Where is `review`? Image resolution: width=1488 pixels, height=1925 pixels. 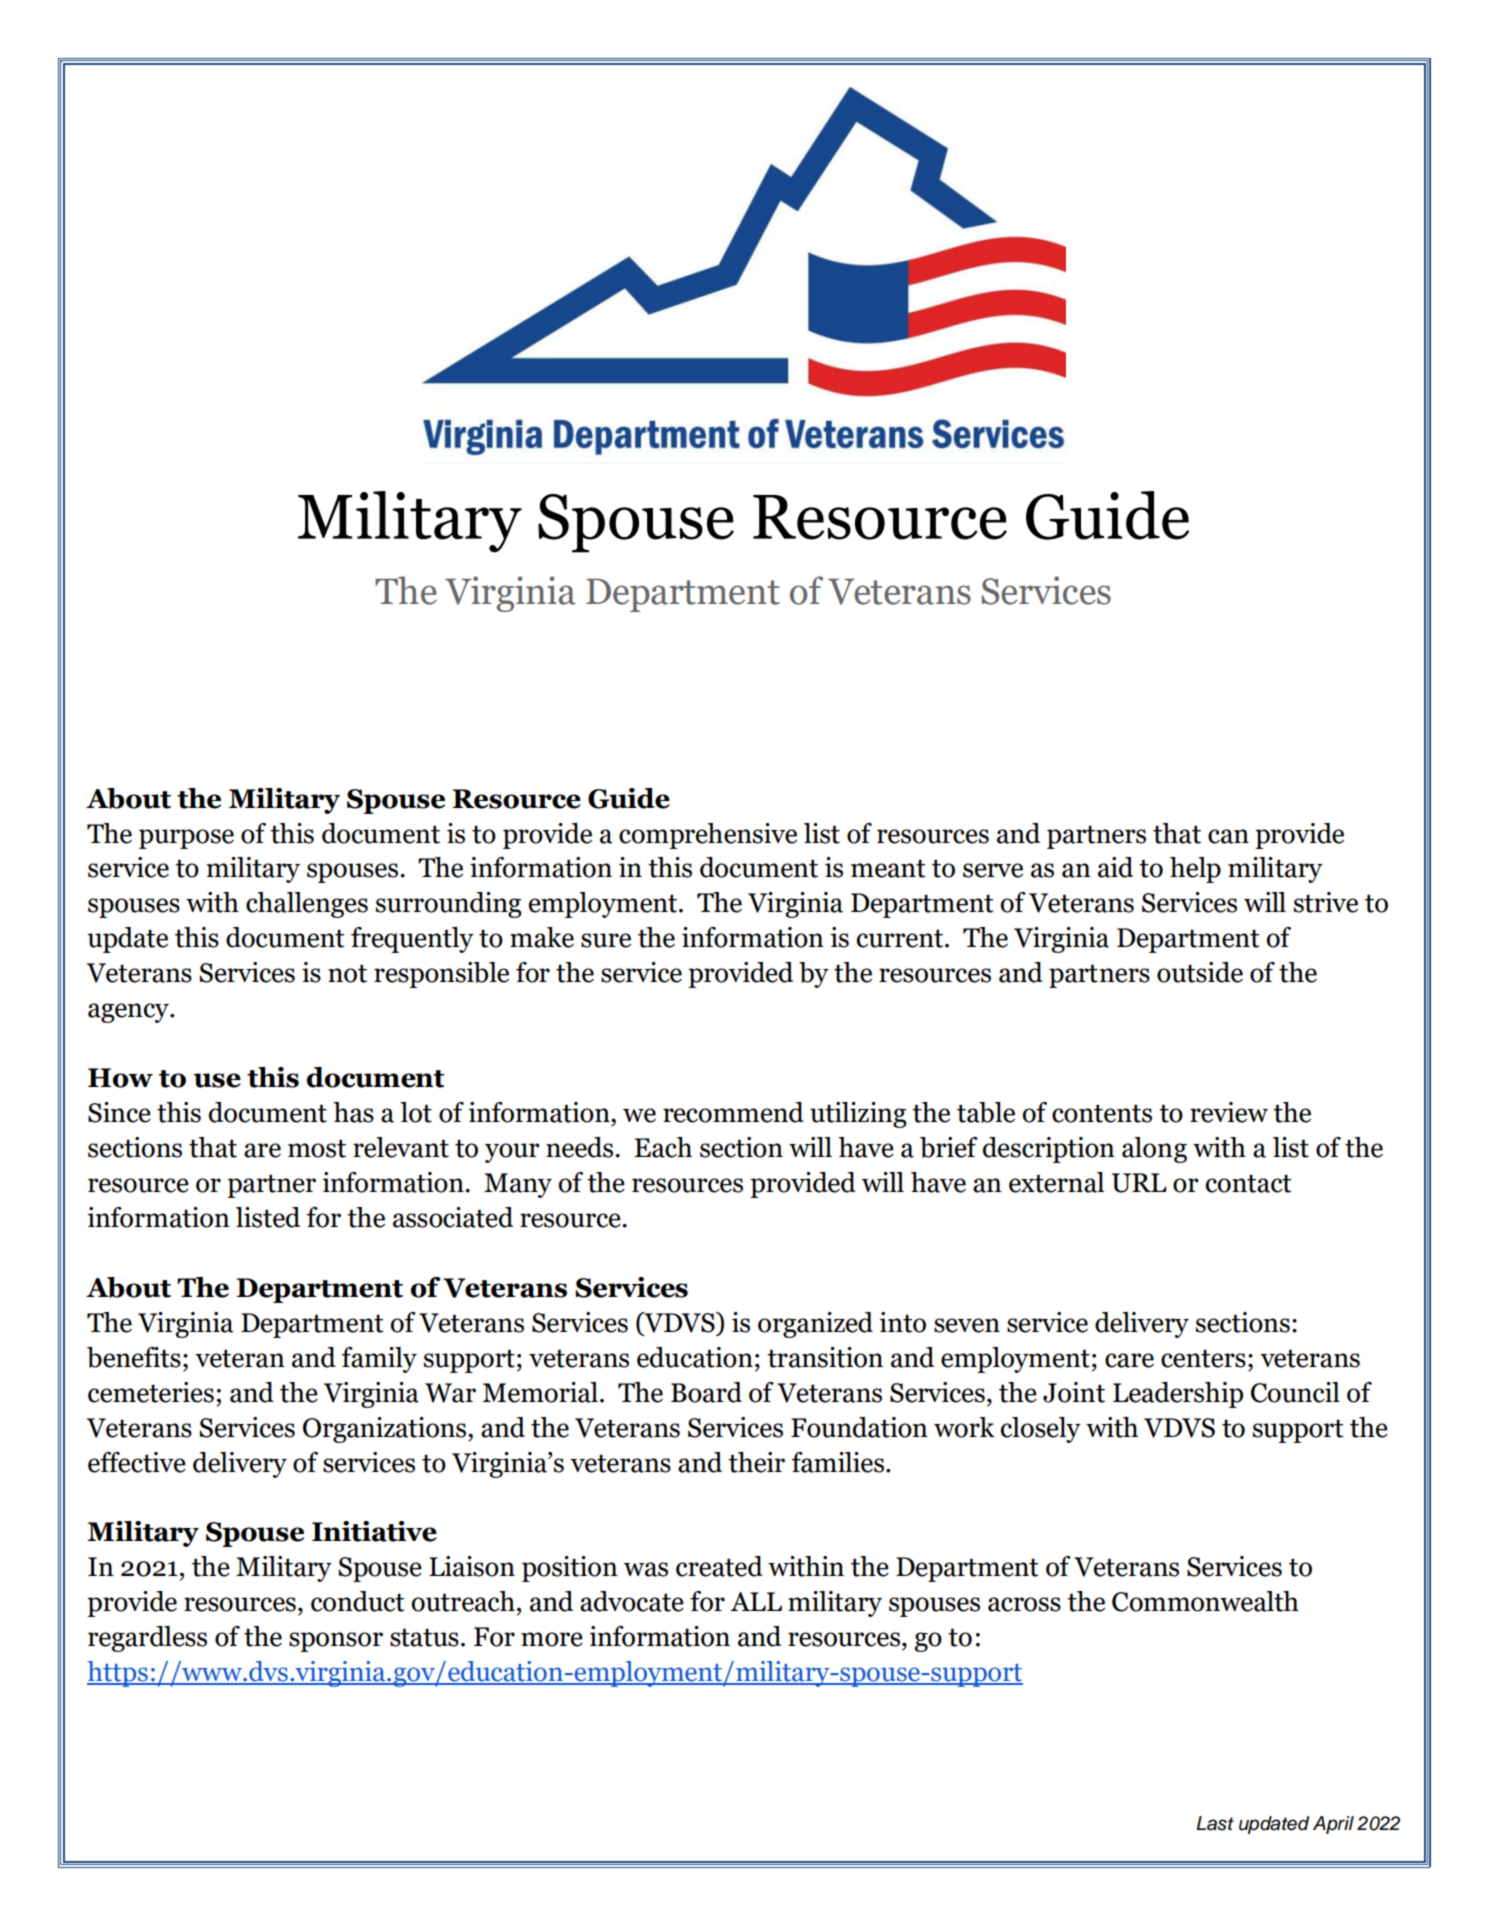 review is located at coordinates (1229, 1112).
